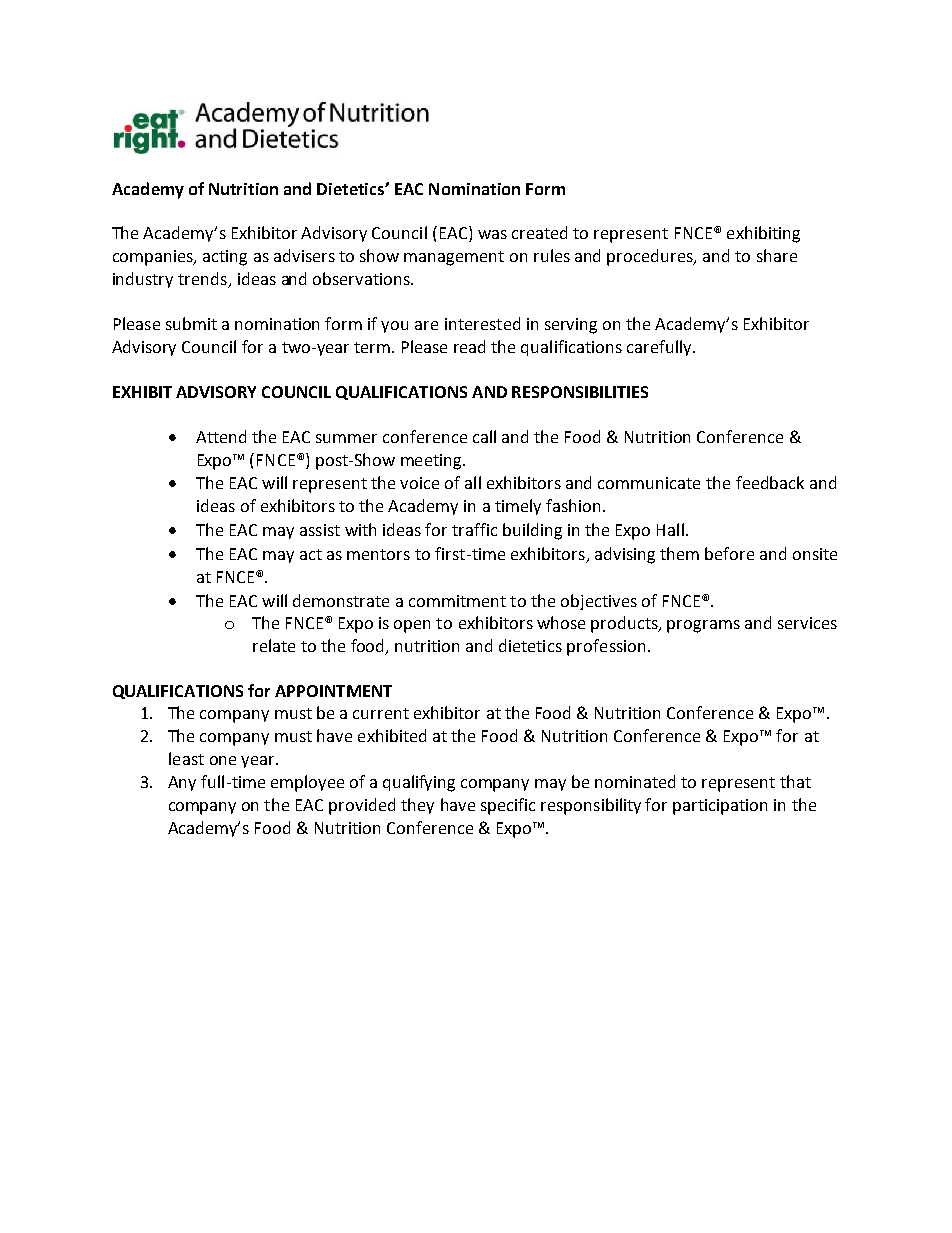 This screenshot has height=1233, width=952. I want to click on specific, so click(508, 806).
